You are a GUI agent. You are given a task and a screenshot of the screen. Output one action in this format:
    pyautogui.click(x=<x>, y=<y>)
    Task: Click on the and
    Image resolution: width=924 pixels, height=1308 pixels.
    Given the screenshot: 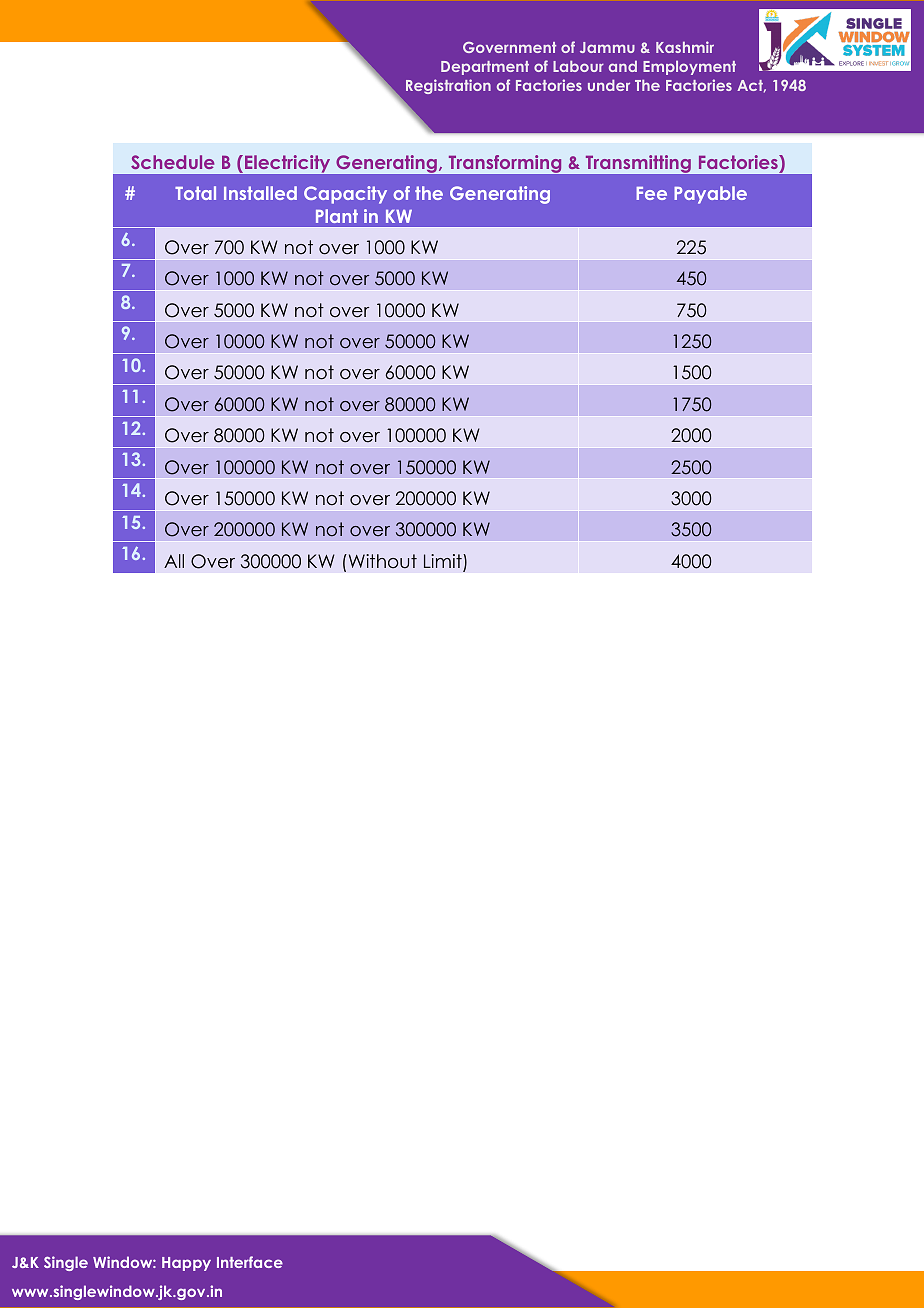 What is the action you would take?
    pyautogui.click(x=623, y=66)
